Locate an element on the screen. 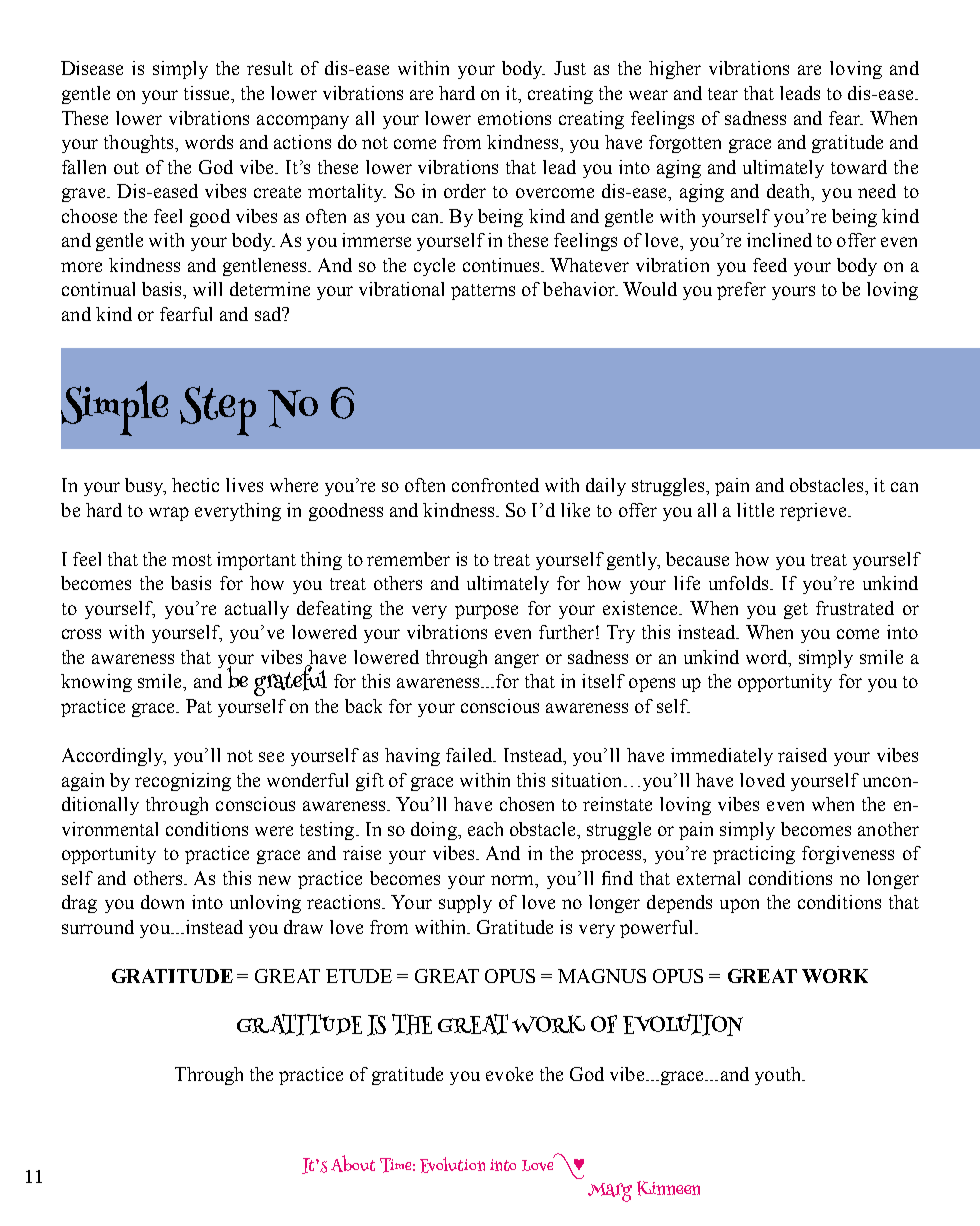 This screenshot has width=980, height=1226. reprieve is located at coordinates (814, 512).
